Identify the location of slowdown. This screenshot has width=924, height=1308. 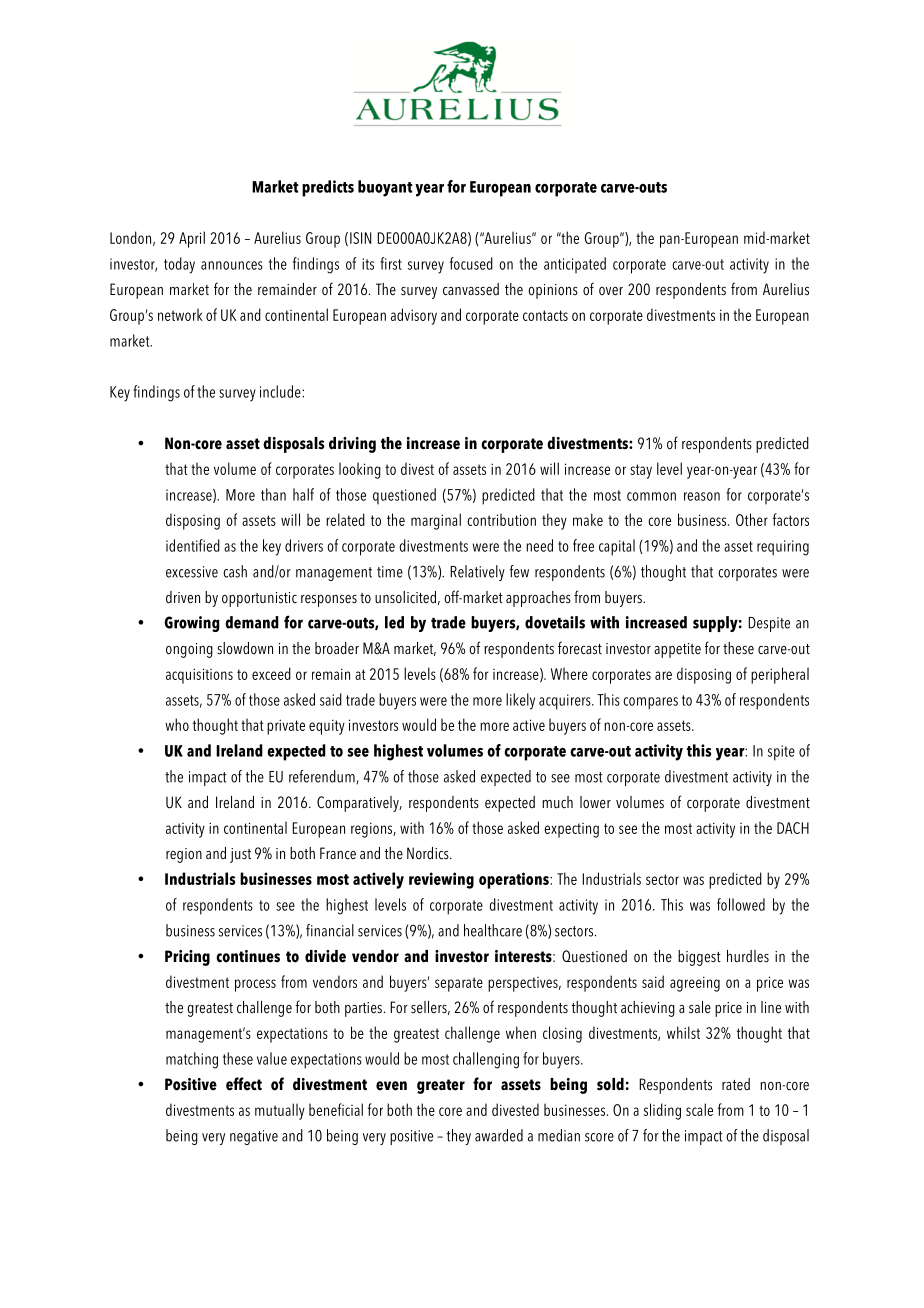
(245, 648).
